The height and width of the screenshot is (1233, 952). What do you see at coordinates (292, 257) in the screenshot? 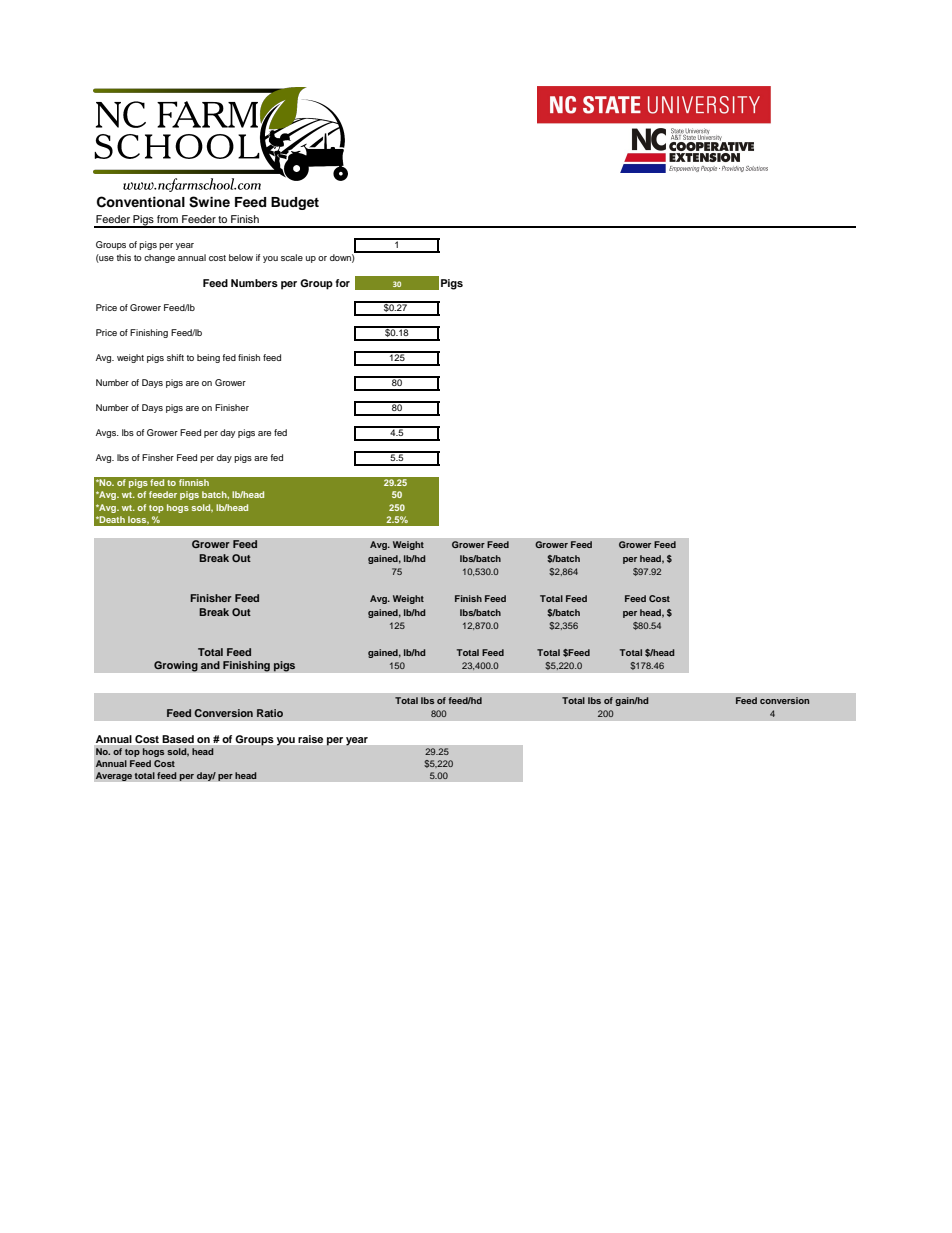
I see `scale` at bounding box center [292, 257].
